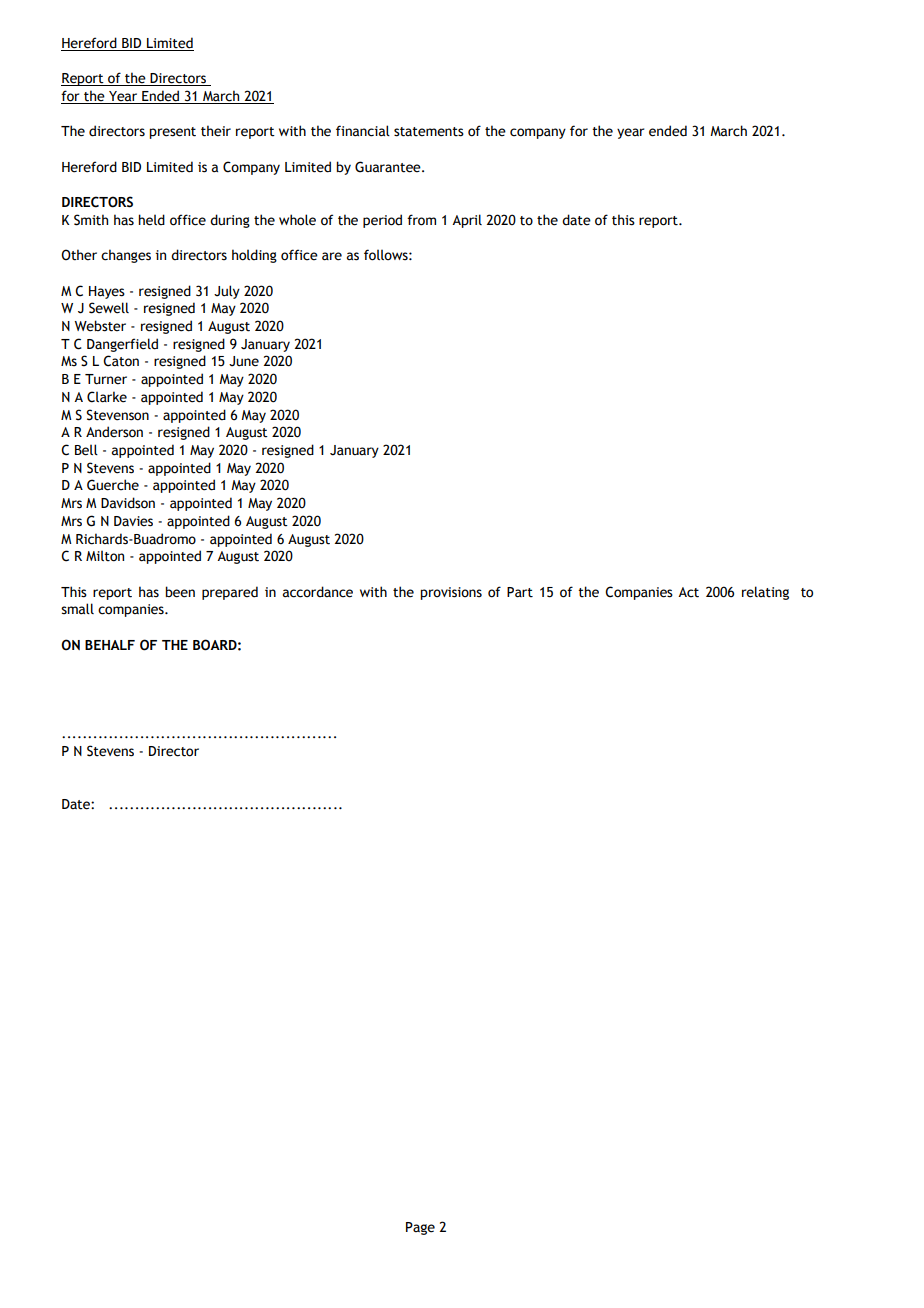 The height and width of the document is (1308, 924). What do you see at coordinates (520, 592) in the document?
I see `Part` at bounding box center [520, 592].
